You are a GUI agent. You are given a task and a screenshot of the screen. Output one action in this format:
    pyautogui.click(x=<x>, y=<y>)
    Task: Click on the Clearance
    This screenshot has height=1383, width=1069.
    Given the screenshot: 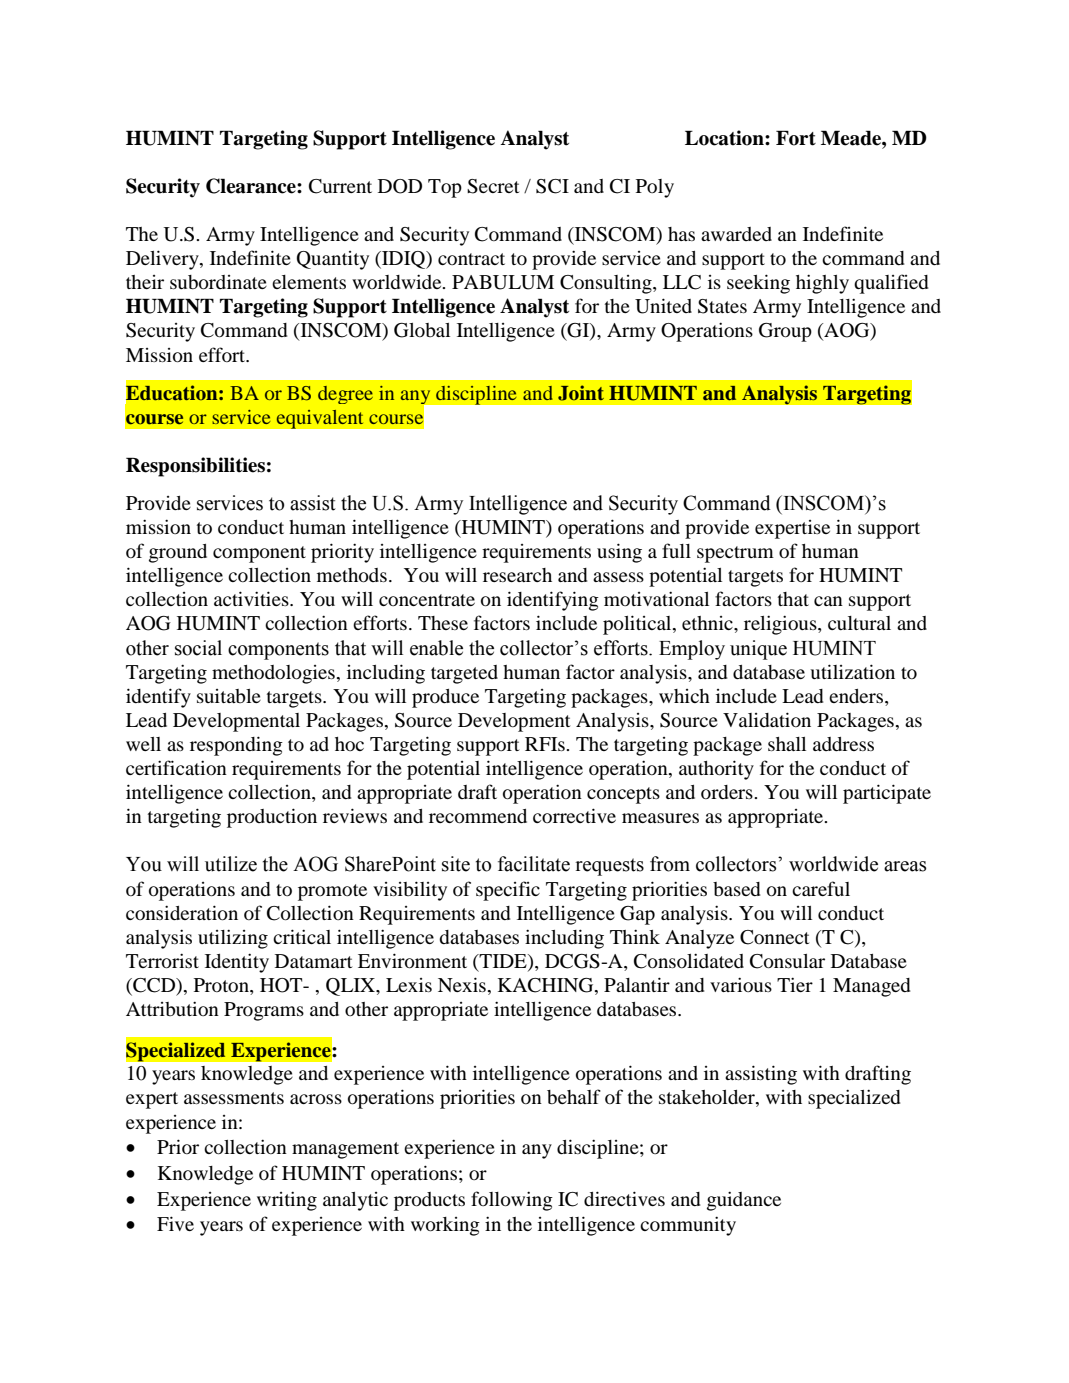 What is the action you would take?
    pyautogui.click(x=252, y=186)
